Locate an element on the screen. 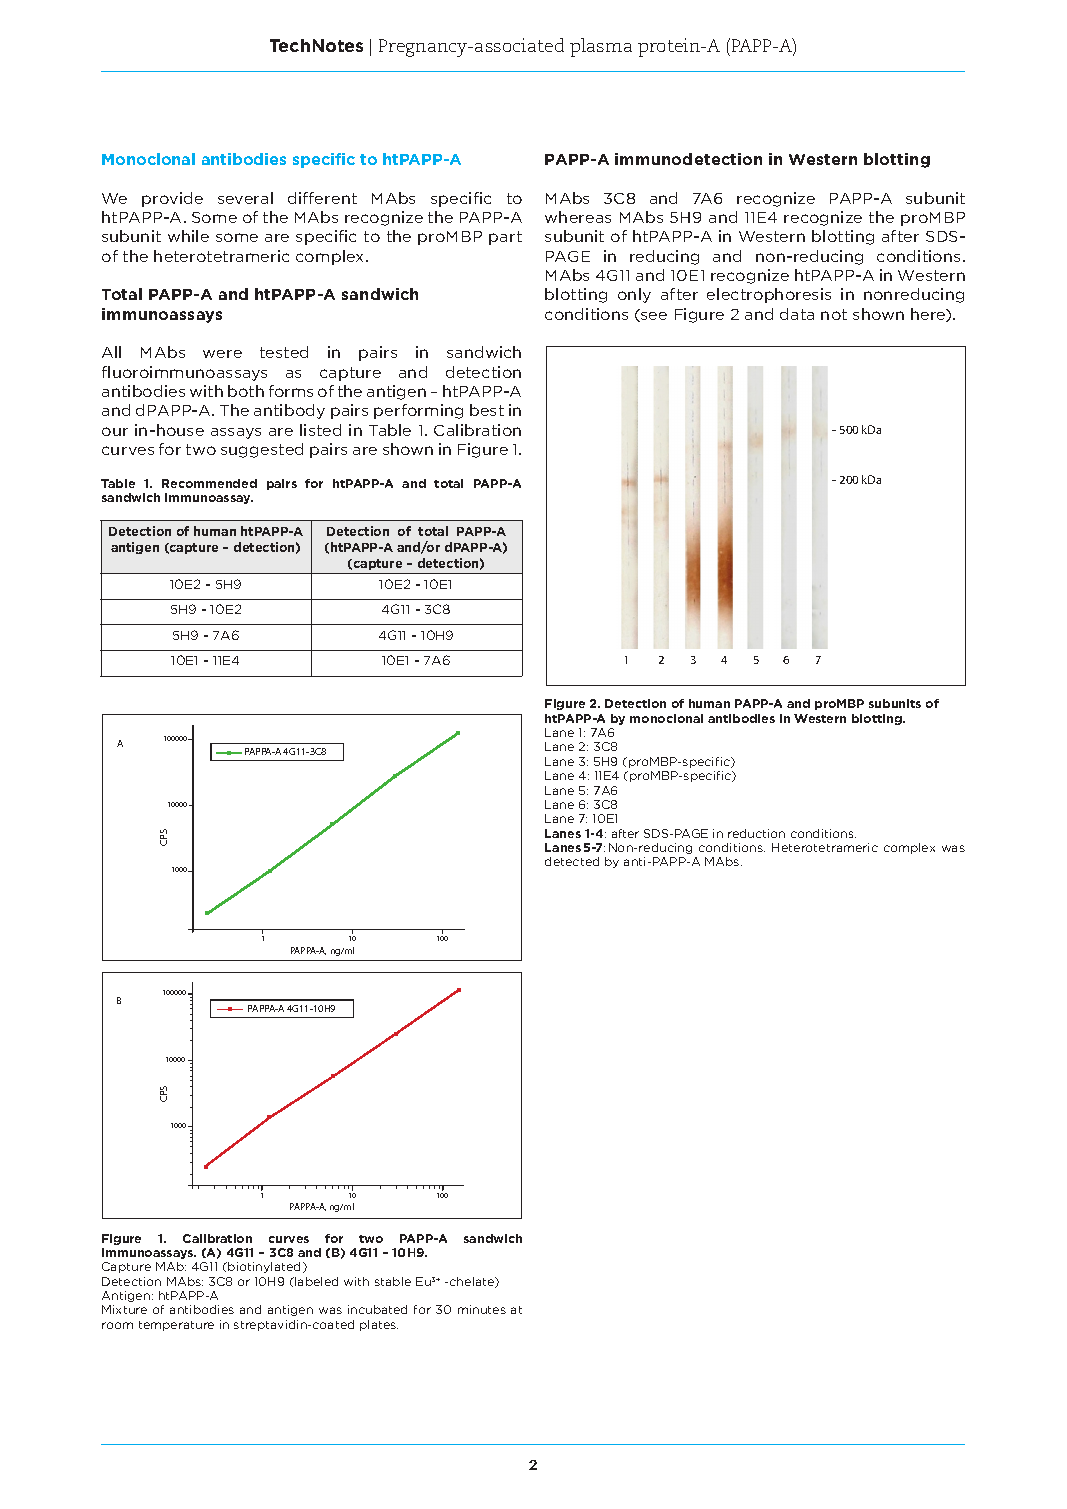  Recommended is located at coordinates (209, 483).
